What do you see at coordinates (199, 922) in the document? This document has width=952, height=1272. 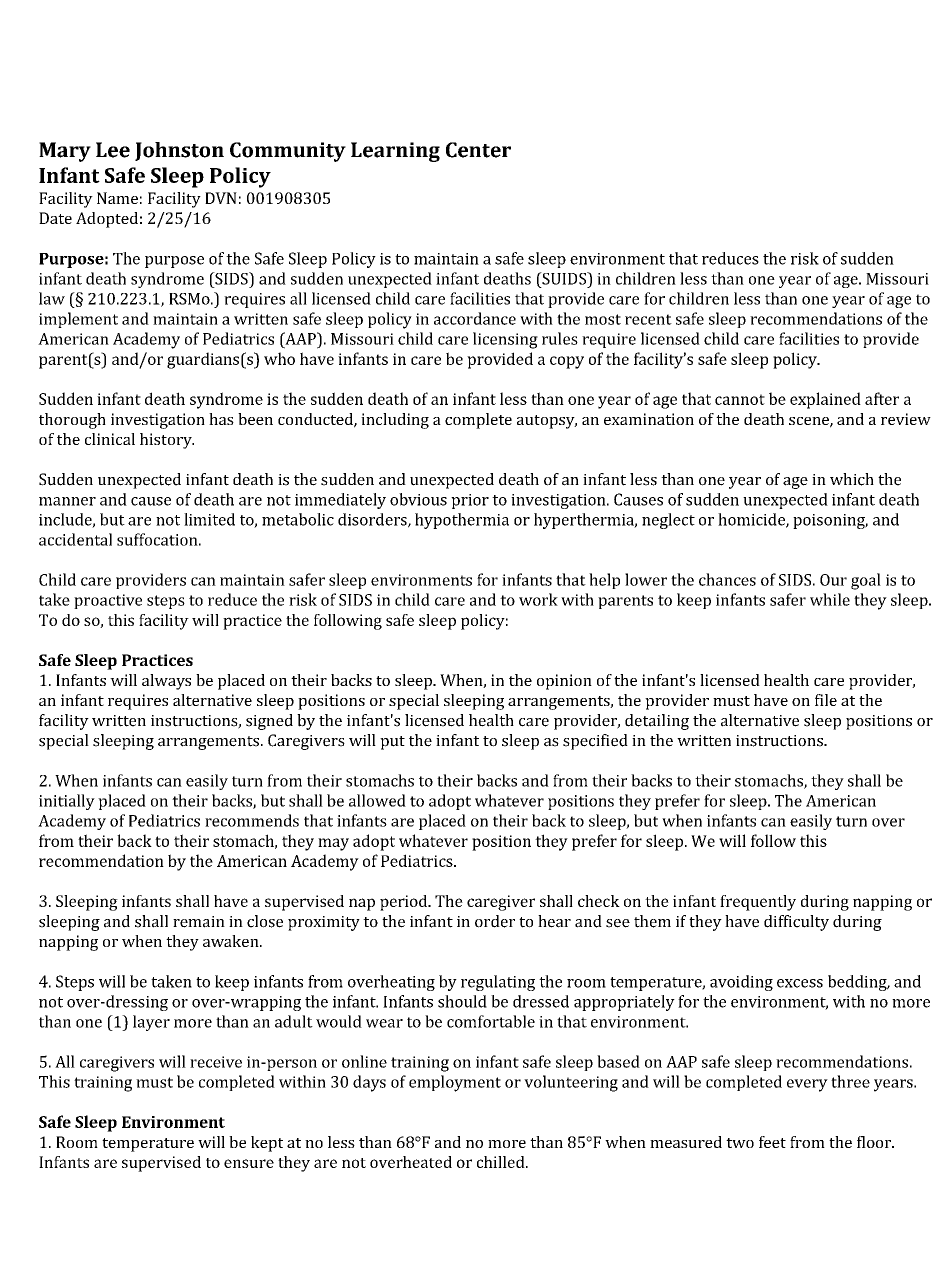 I see `remain` at bounding box center [199, 922].
